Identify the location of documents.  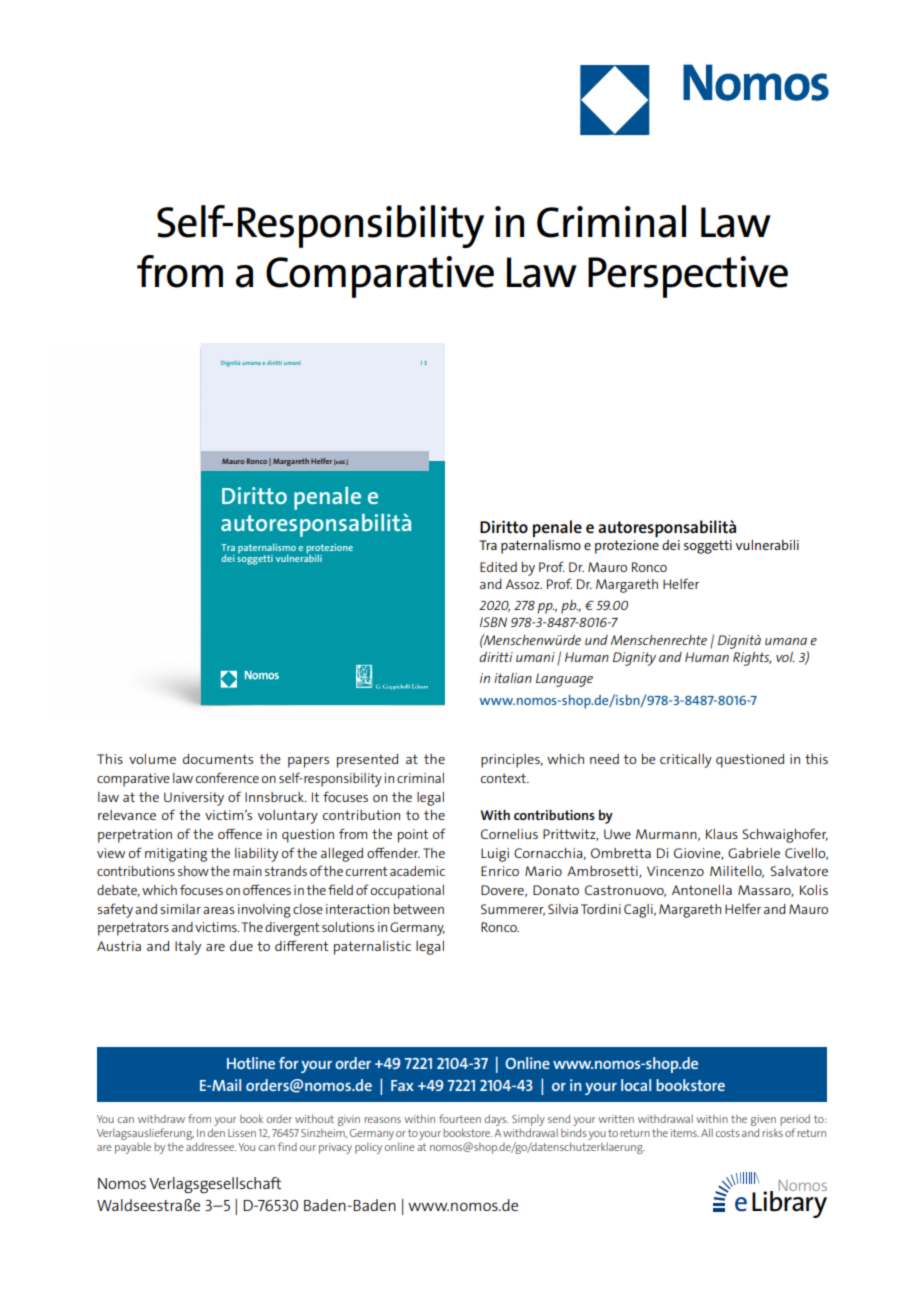
(218, 759).
